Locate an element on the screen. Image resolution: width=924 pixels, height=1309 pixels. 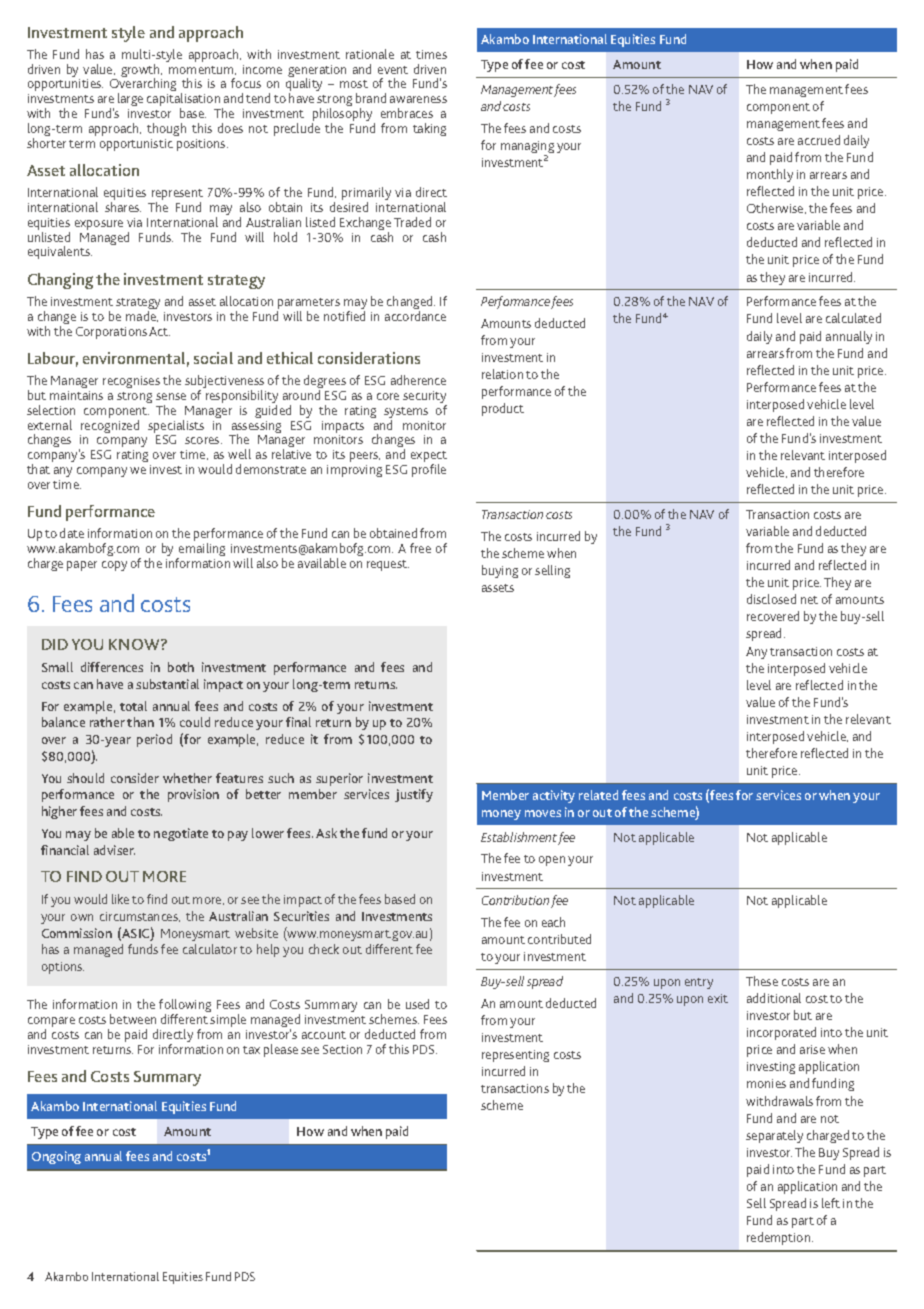
large is located at coordinates (130, 101).
